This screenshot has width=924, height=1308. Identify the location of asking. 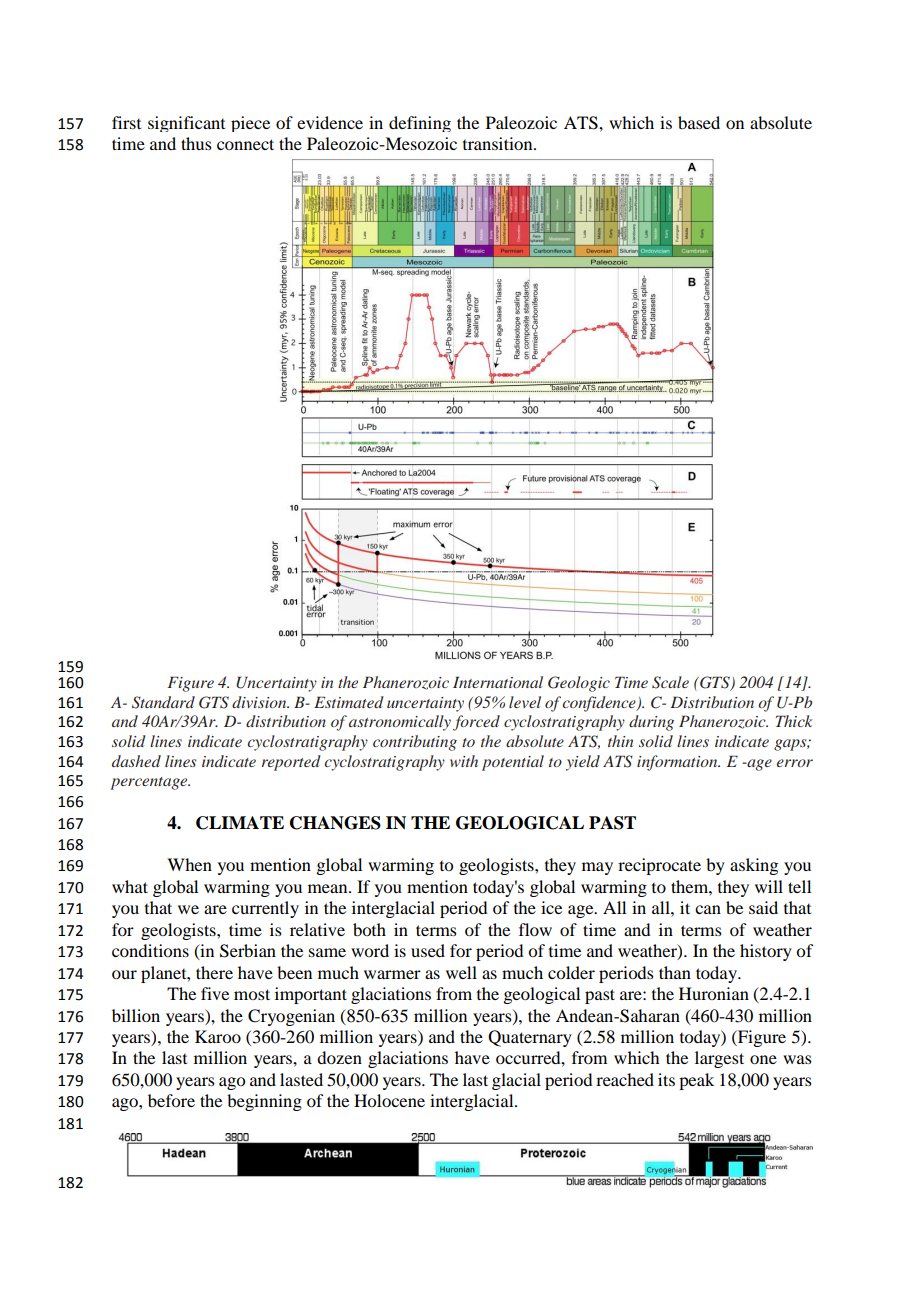
(754, 866).
